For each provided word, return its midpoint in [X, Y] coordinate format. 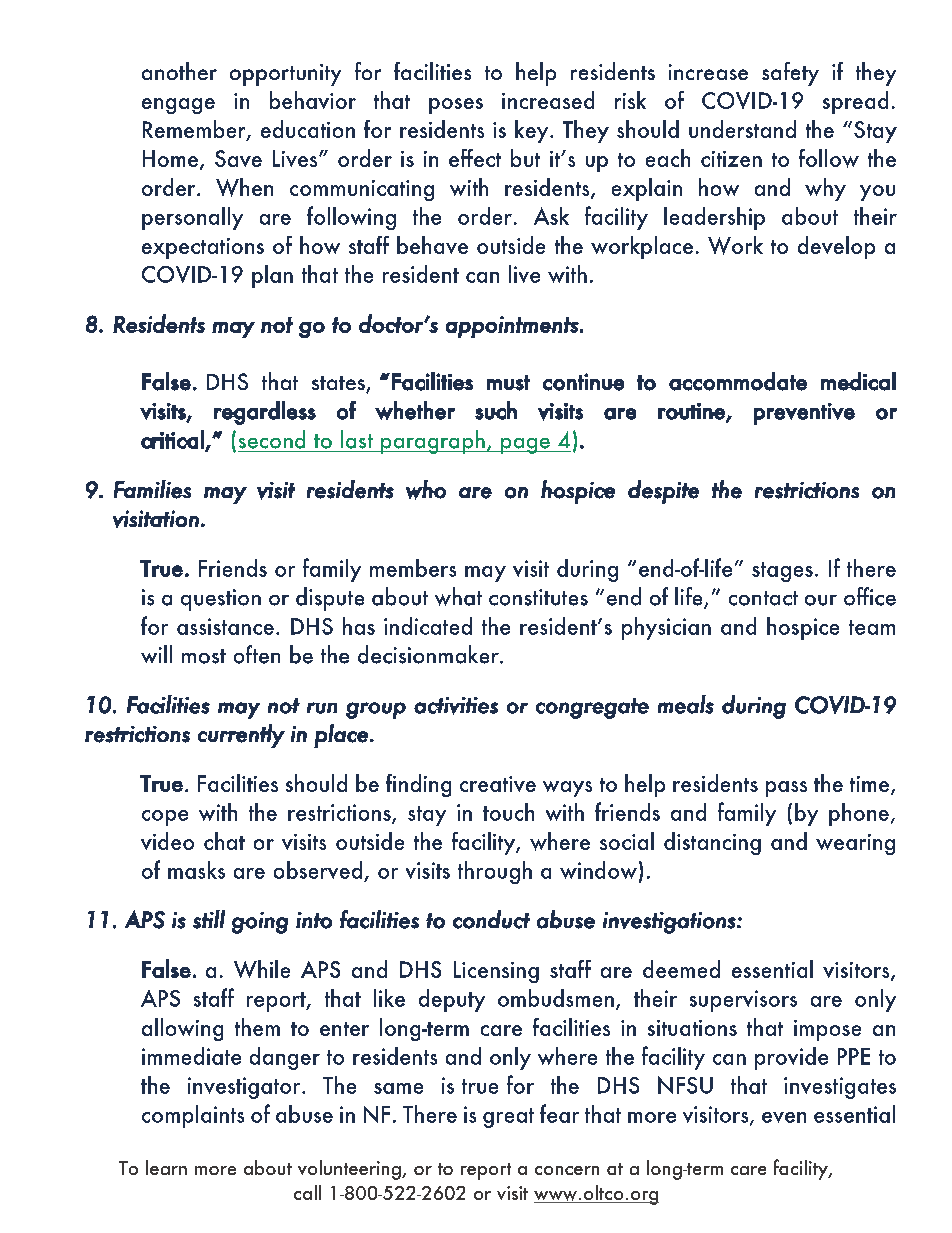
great [508, 1118]
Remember [195, 130]
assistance [225, 626]
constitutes [538, 597]
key [533, 131]
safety [790, 74]
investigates [840, 1088]
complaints [193, 1116]
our [821, 600]
